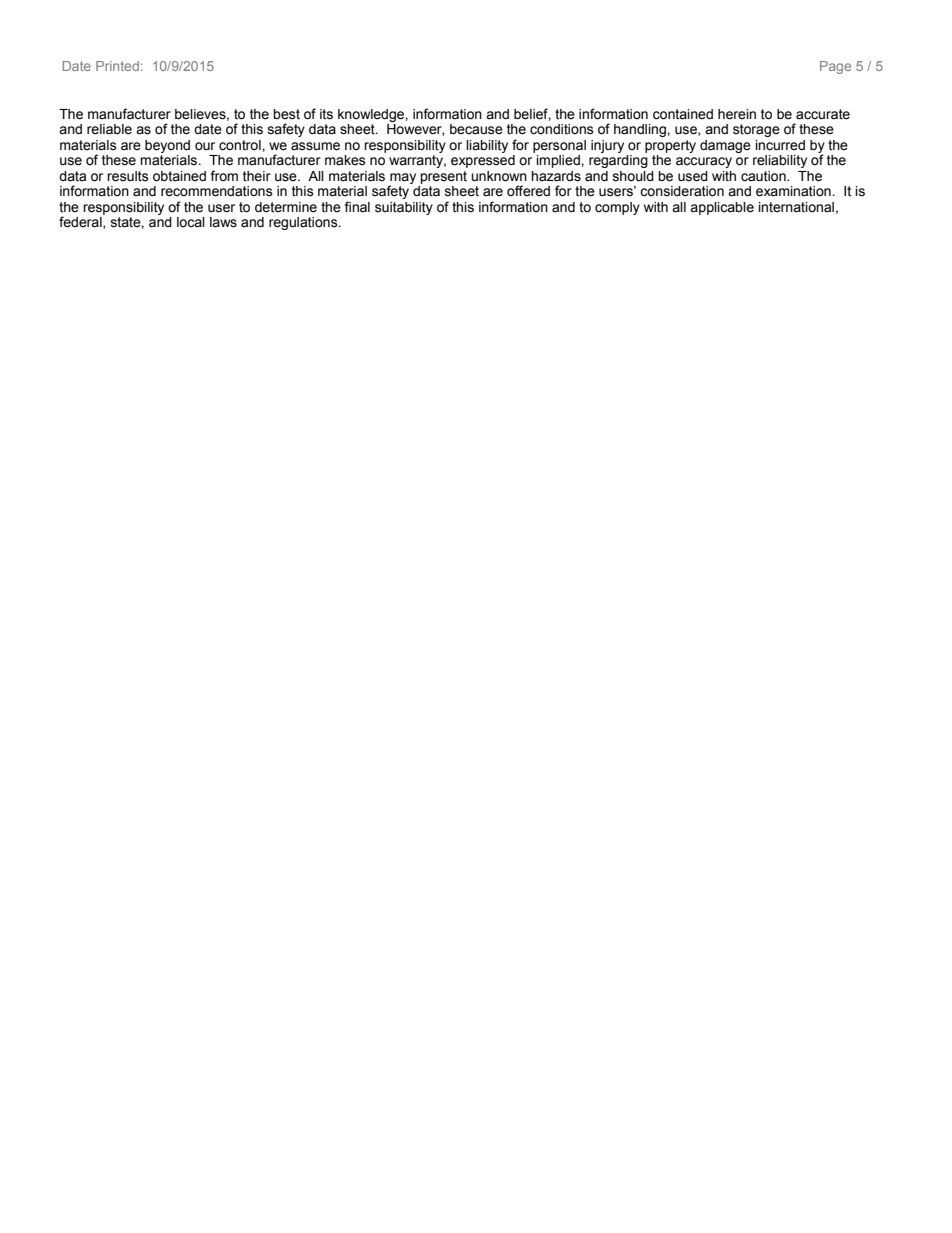 The image size is (952, 1233). What do you see at coordinates (532, 114) in the screenshot?
I see `belief` at bounding box center [532, 114].
